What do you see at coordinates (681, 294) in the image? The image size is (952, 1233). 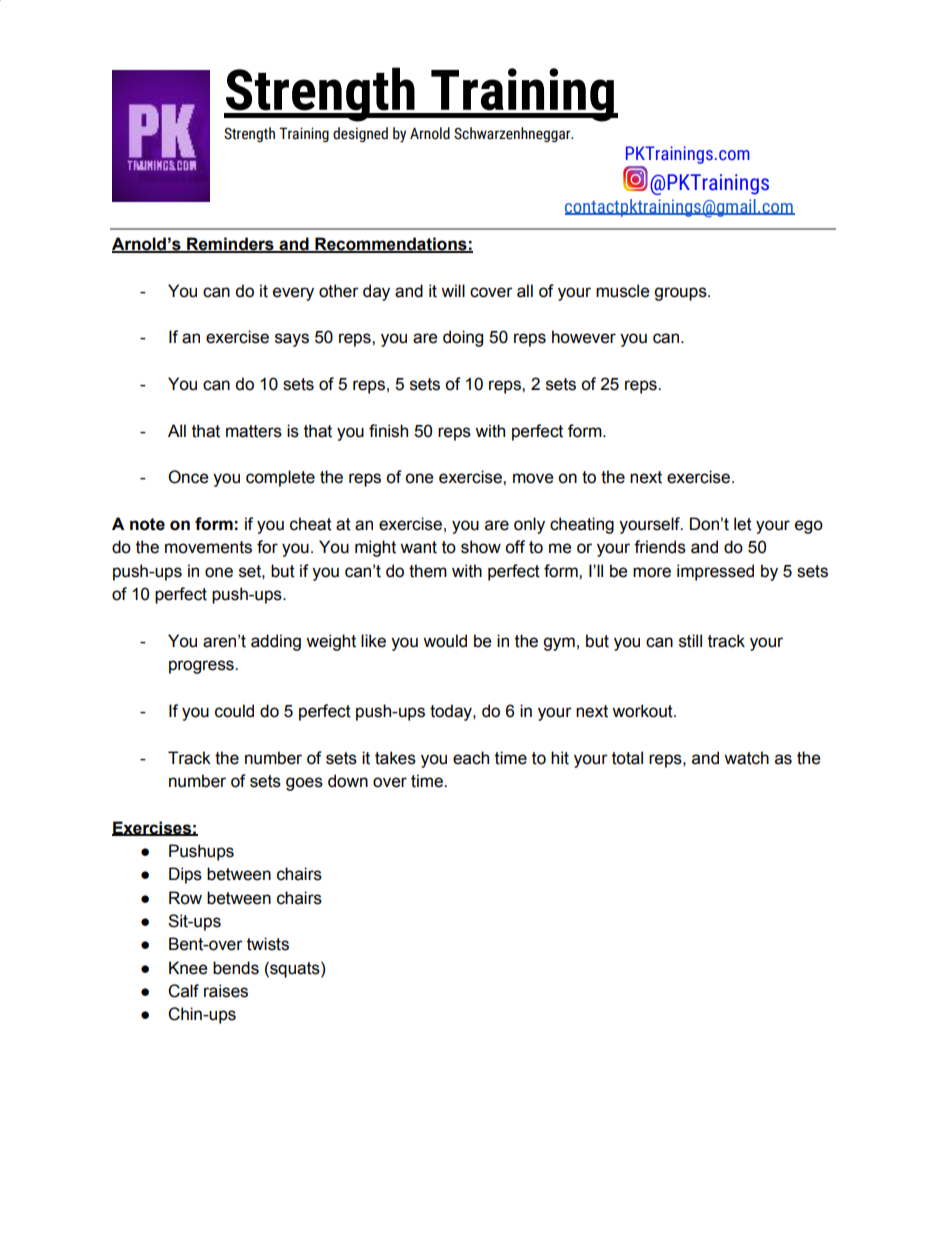 I see `groups` at bounding box center [681, 294].
